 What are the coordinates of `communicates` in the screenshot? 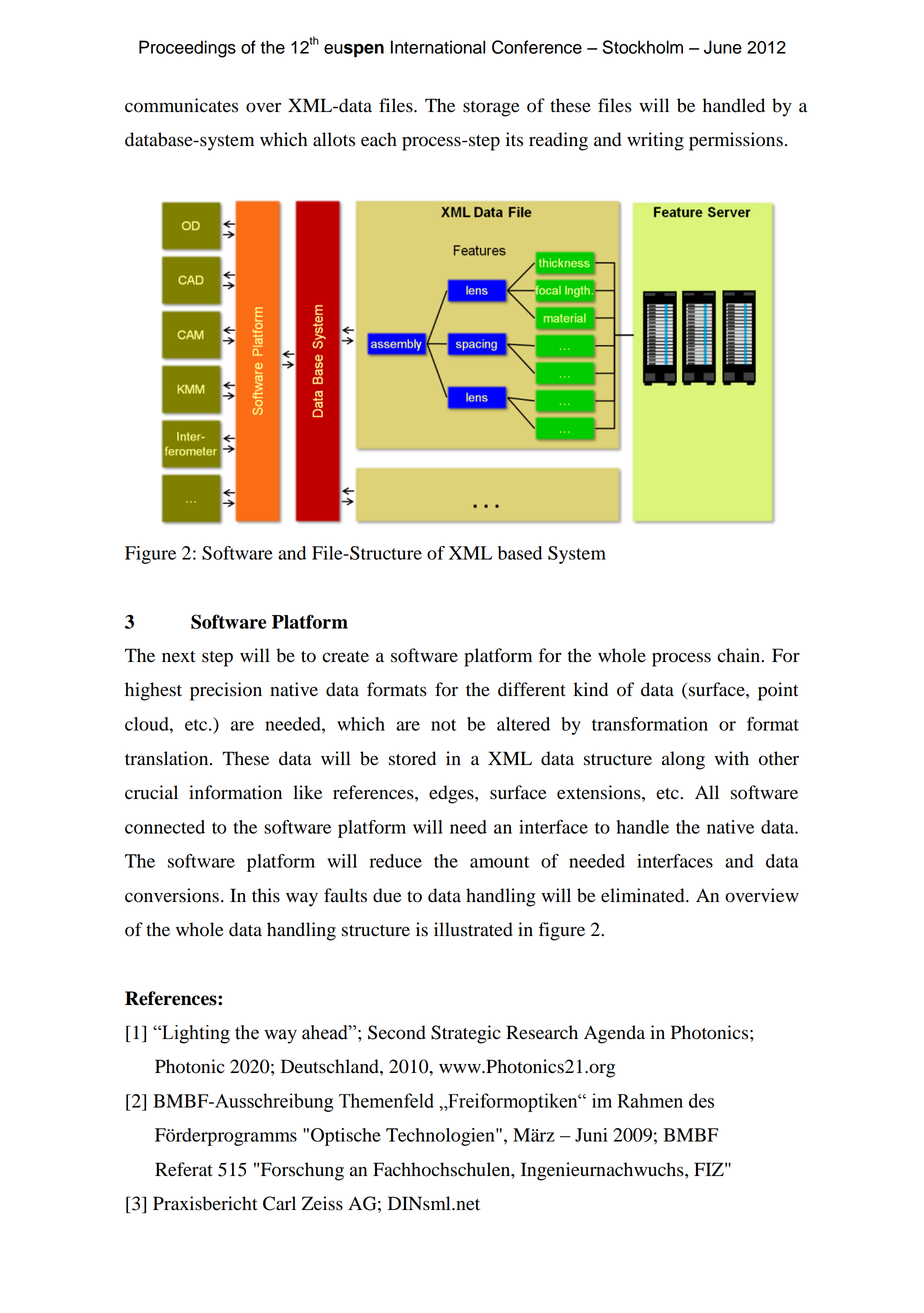 It's located at (181, 105).
